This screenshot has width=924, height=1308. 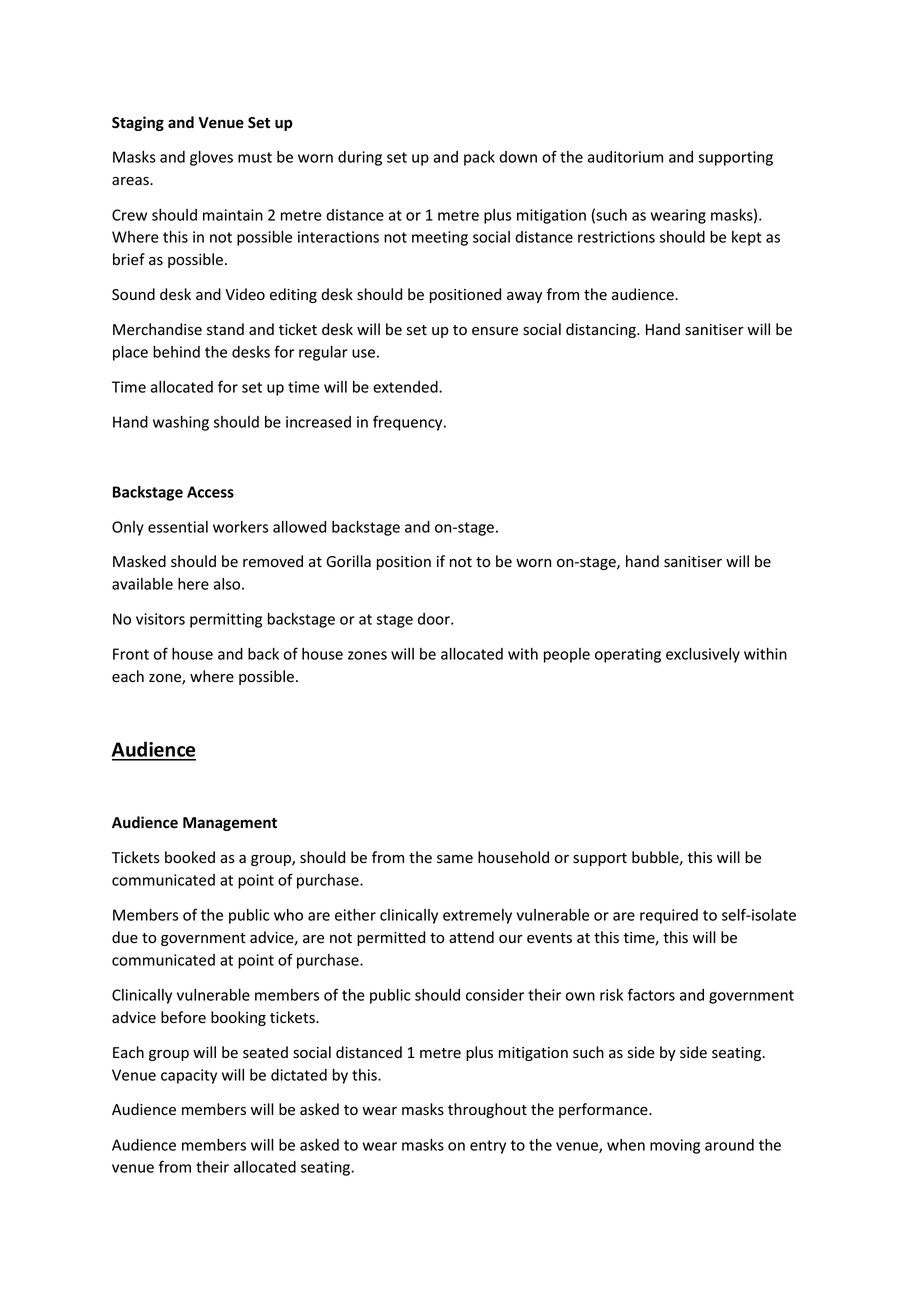 What do you see at coordinates (189, 1076) in the screenshot?
I see `capacity` at bounding box center [189, 1076].
